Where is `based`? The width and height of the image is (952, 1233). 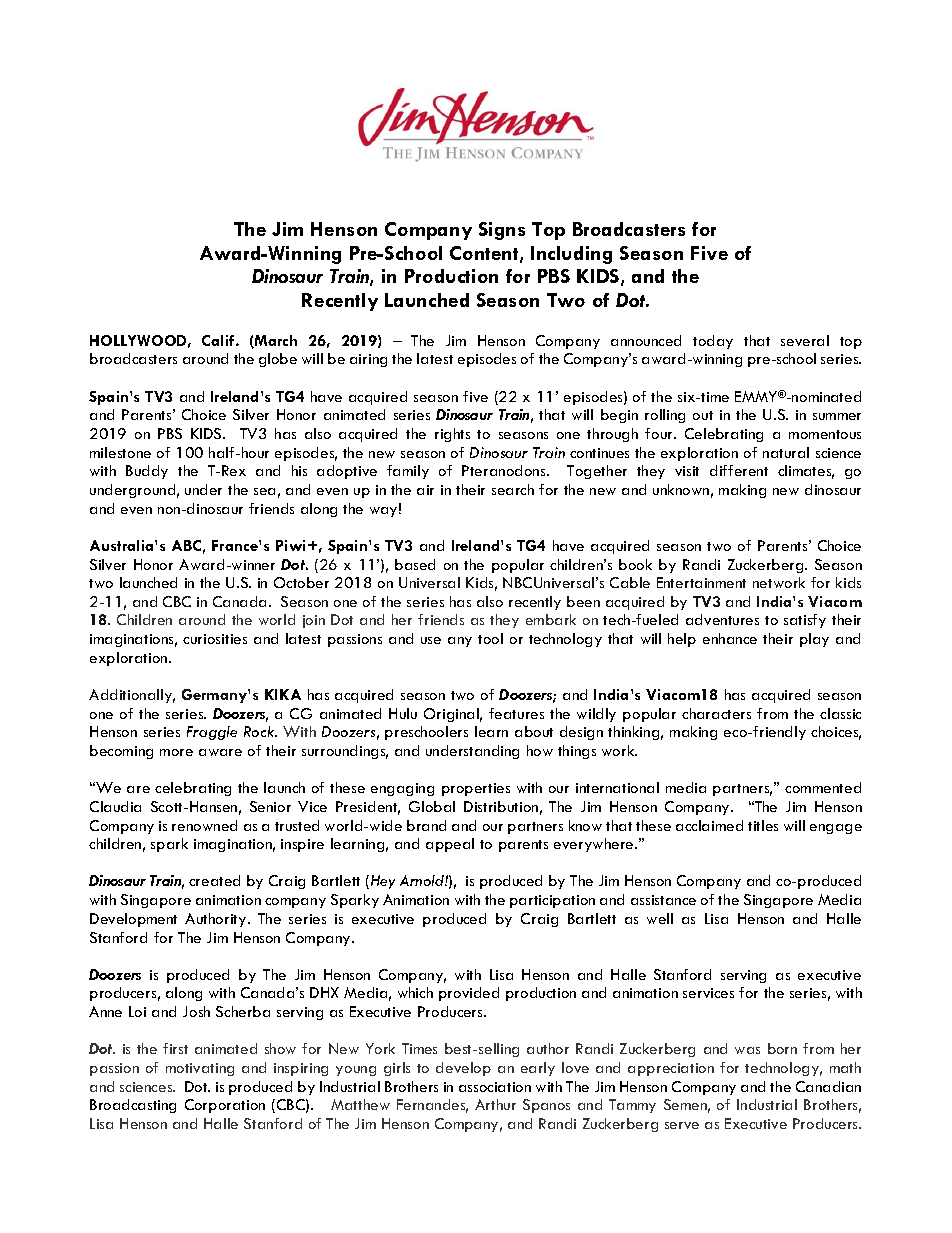
based is located at coordinates (415, 564).
